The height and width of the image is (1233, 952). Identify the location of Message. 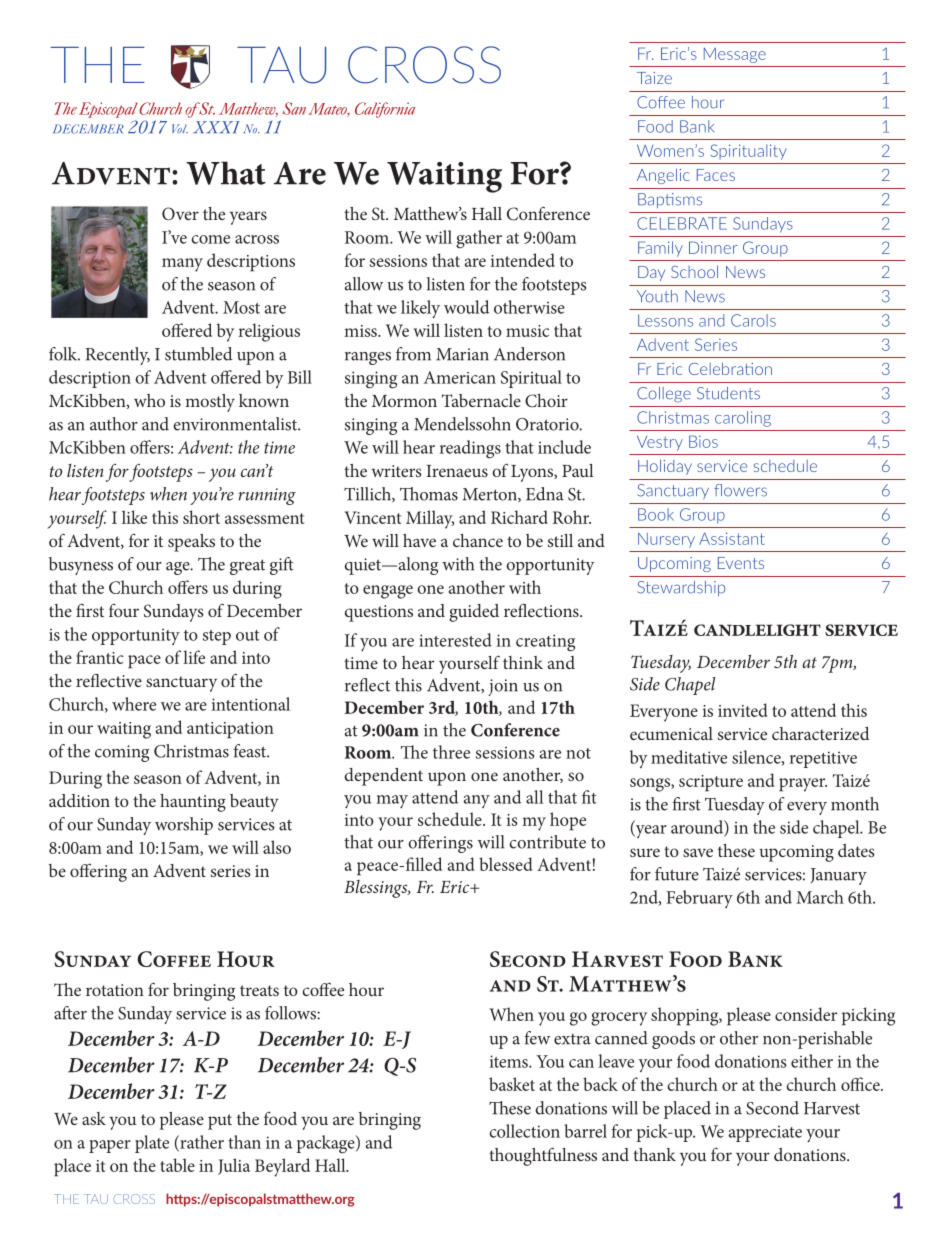
(735, 55).
